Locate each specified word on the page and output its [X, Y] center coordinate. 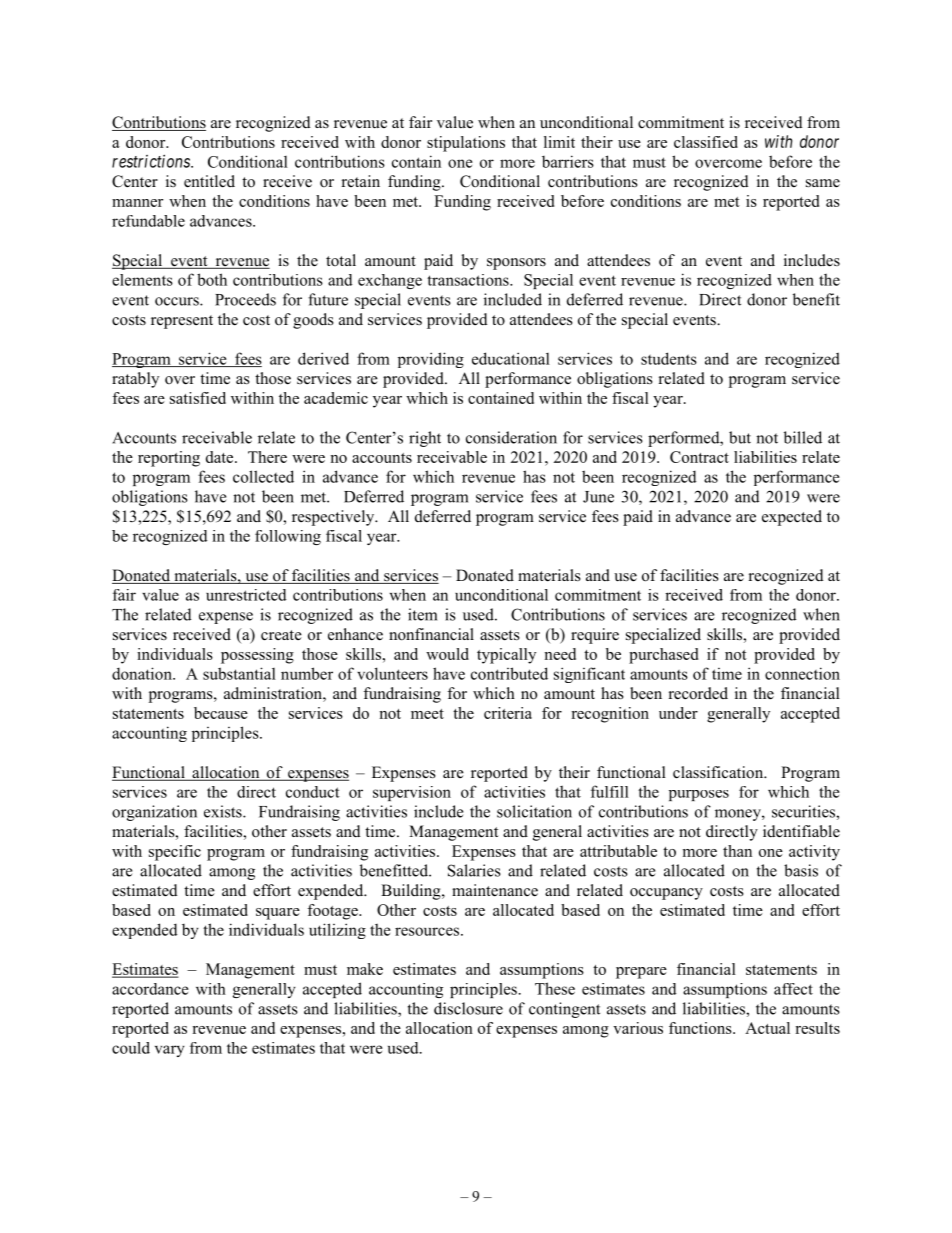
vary [170, 1051]
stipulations [466, 144]
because [221, 713]
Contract [699, 457]
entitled [209, 181]
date [221, 457]
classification [719, 772]
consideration [511, 437]
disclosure [468, 1008]
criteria [508, 713]
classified [706, 142]
